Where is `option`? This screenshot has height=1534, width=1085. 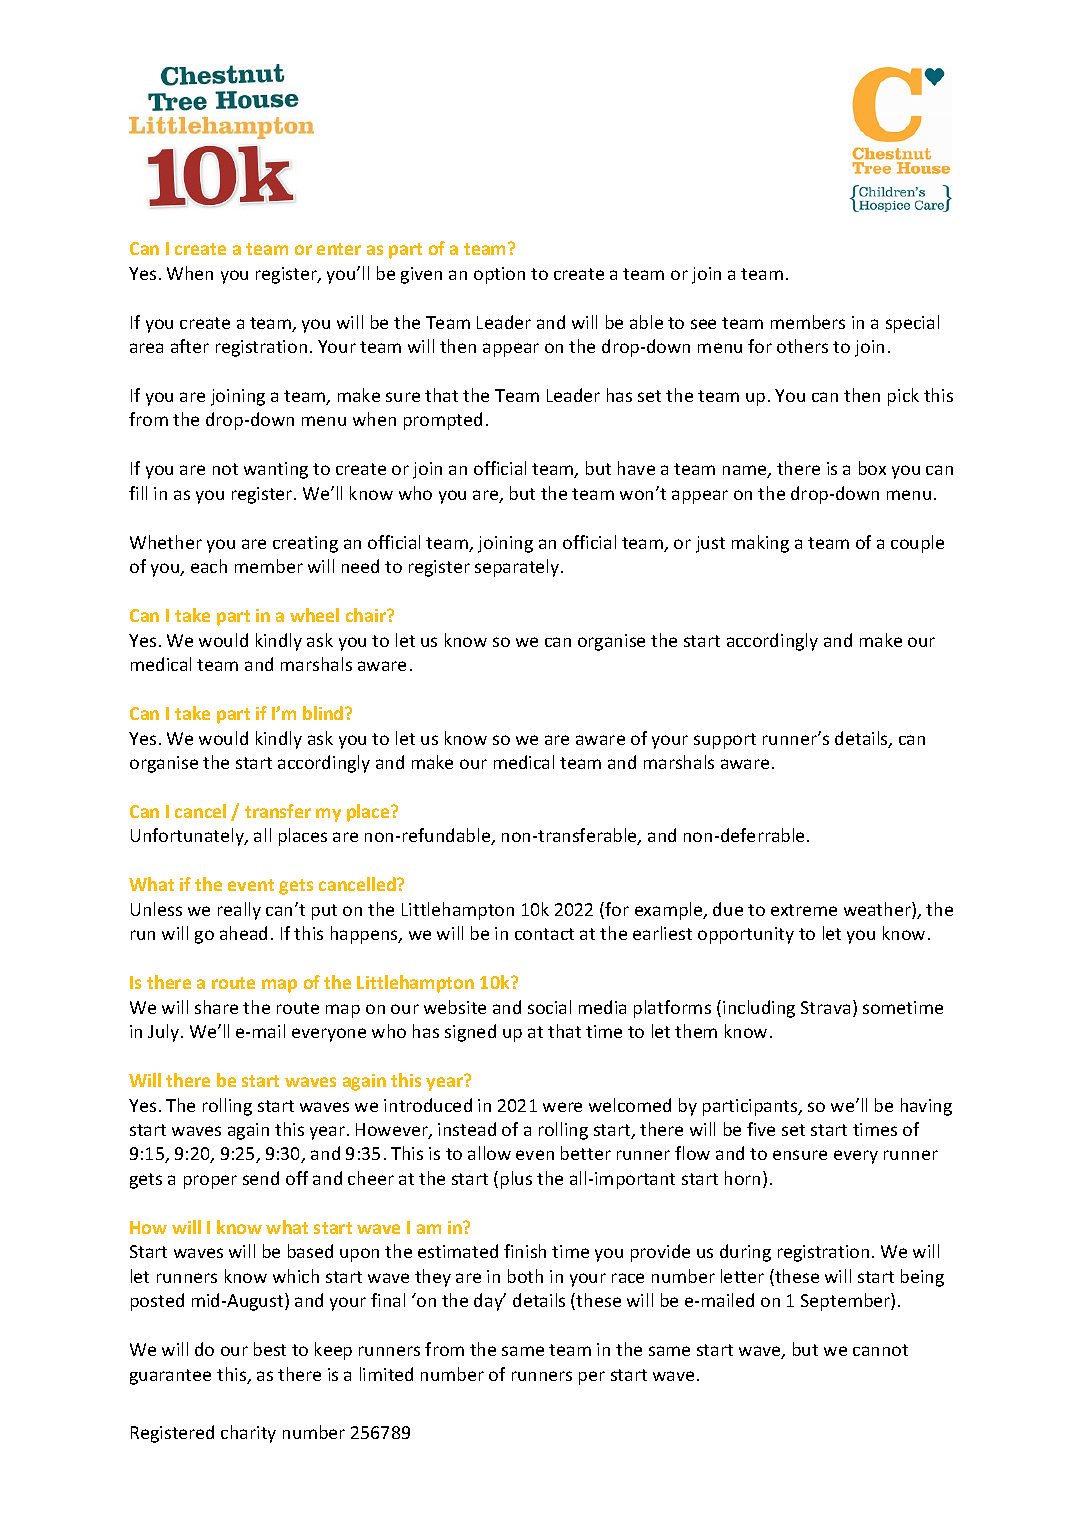
option is located at coordinates (499, 275).
